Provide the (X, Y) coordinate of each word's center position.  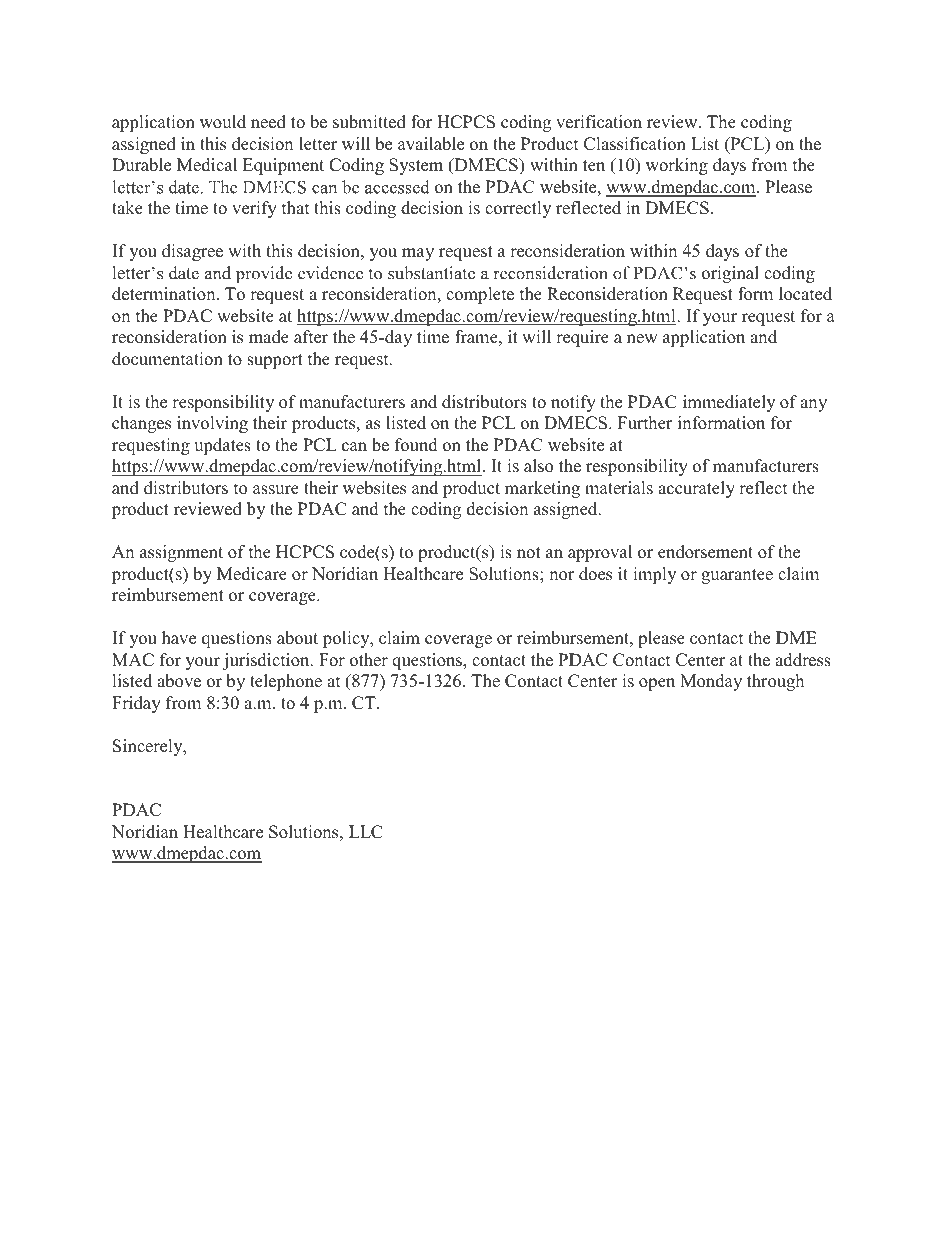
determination (165, 294)
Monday (711, 682)
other (369, 660)
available (431, 144)
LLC (366, 832)
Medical (207, 165)
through (775, 682)
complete (480, 295)
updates (222, 446)
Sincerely (149, 747)
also (538, 466)
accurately (696, 489)
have (179, 638)
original (730, 274)
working (677, 166)
